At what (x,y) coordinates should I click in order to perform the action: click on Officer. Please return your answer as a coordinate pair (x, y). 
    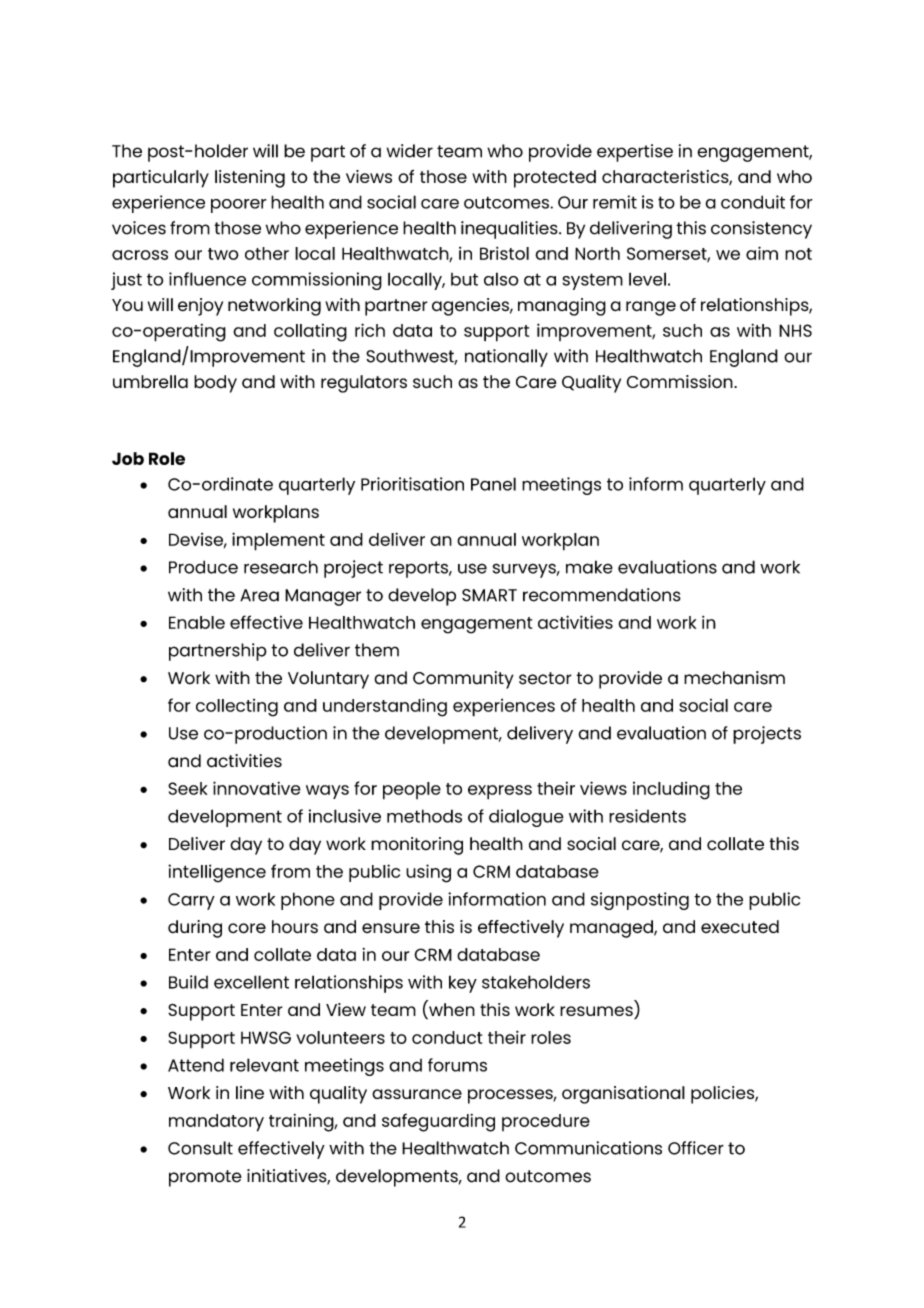
    Looking at the image, I should click on (696, 1148).
